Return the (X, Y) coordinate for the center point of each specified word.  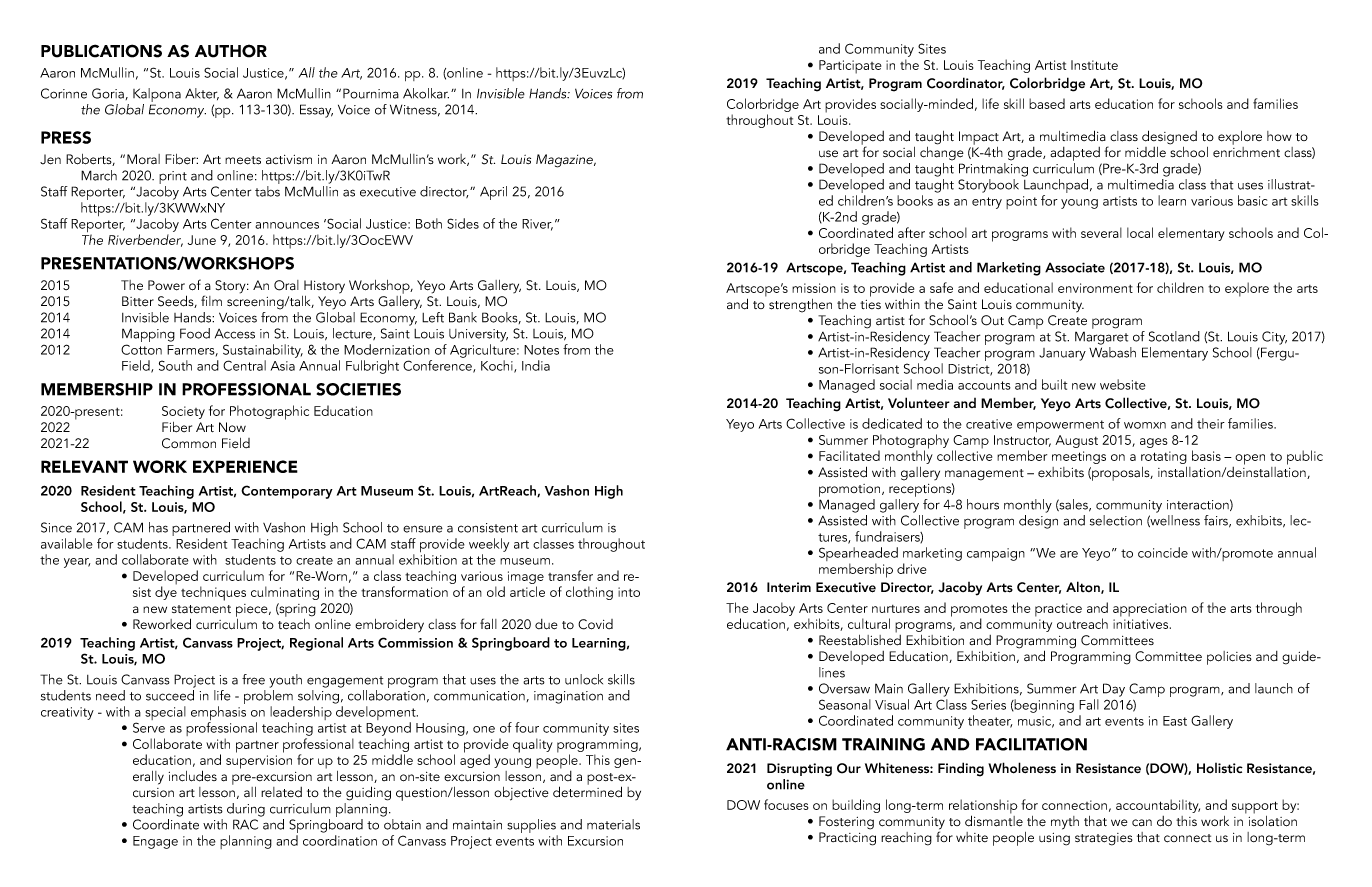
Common (189, 443)
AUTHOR (231, 51)
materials (613, 824)
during (246, 810)
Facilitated (849, 455)
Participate (850, 67)
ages (1153, 443)
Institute (1094, 65)
